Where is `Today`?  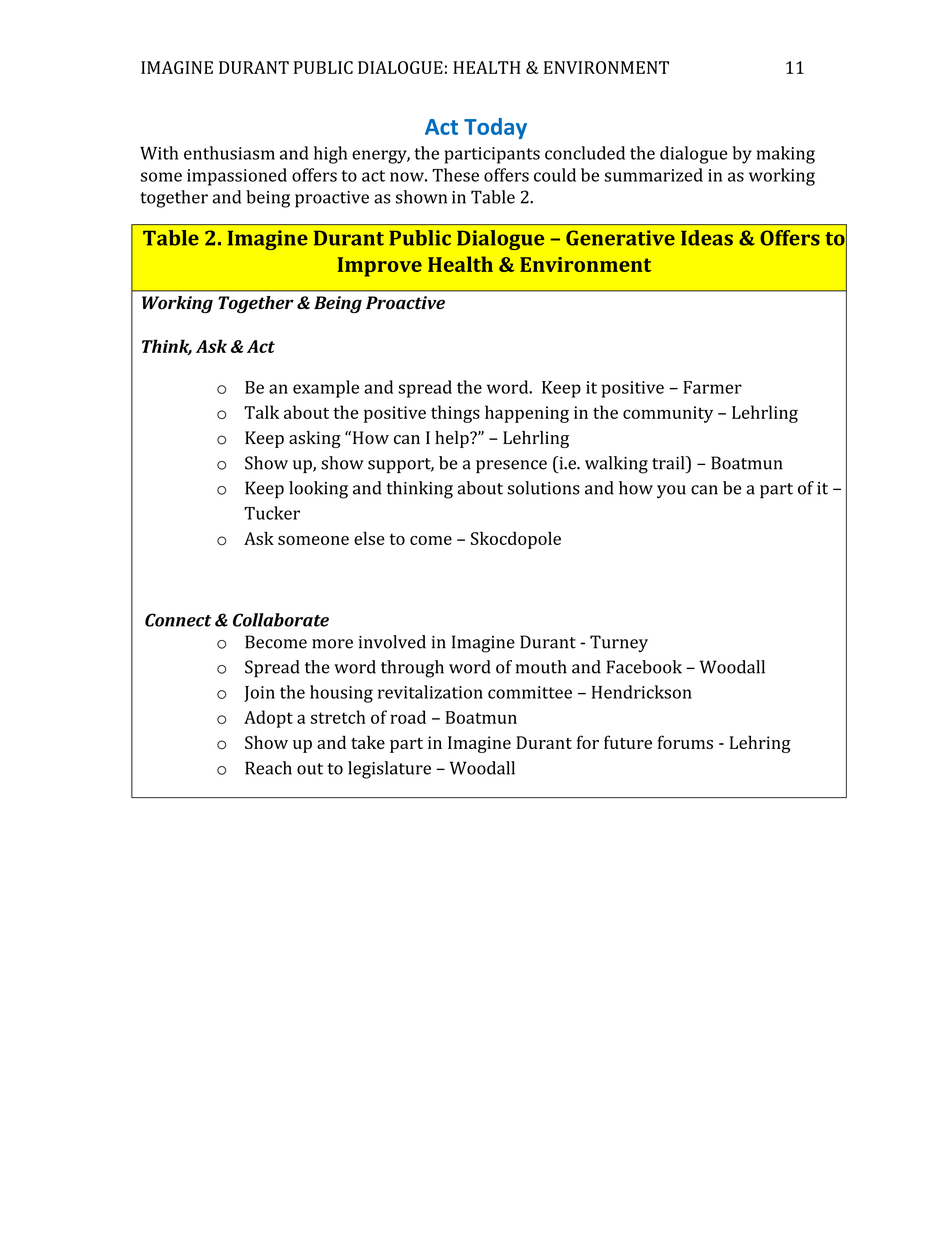 Today is located at coordinates (495, 128).
